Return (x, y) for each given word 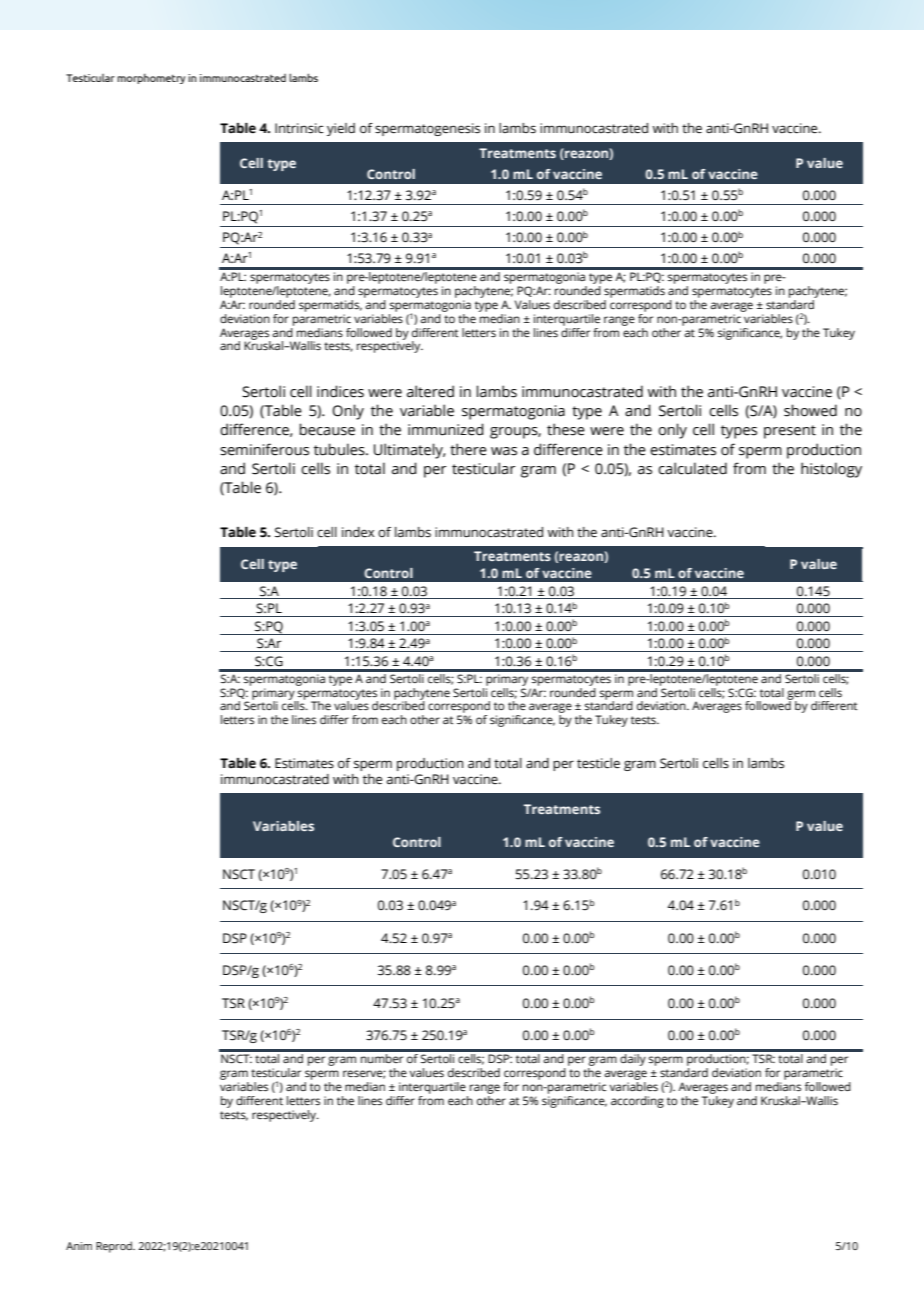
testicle (598, 763)
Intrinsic (299, 128)
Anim (79, 1246)
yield (341, 129)
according (637, 1102)
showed (810, 410)
